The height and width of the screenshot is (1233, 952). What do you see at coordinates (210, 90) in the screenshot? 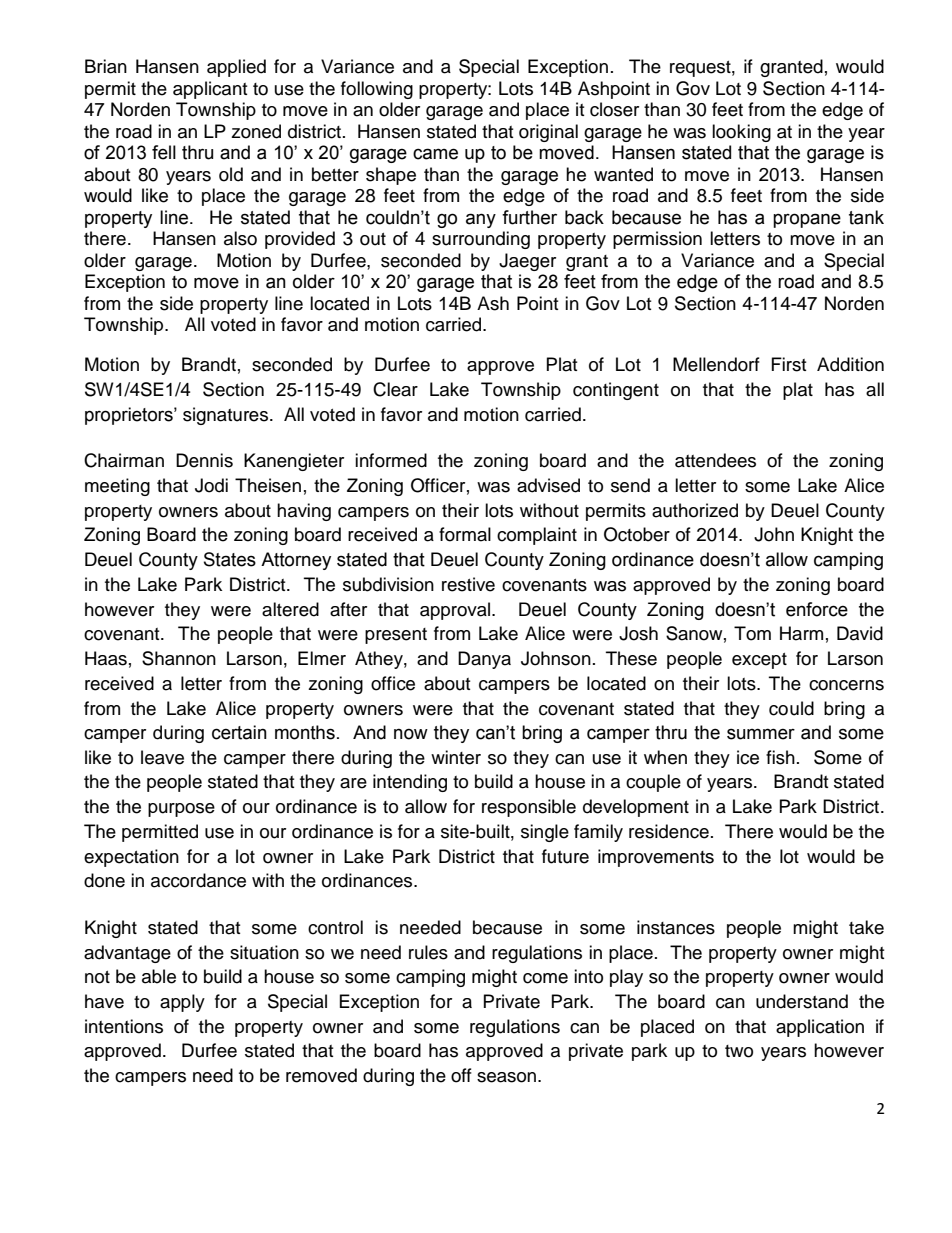
I see `applicant` at bounding box center [210, 90].
